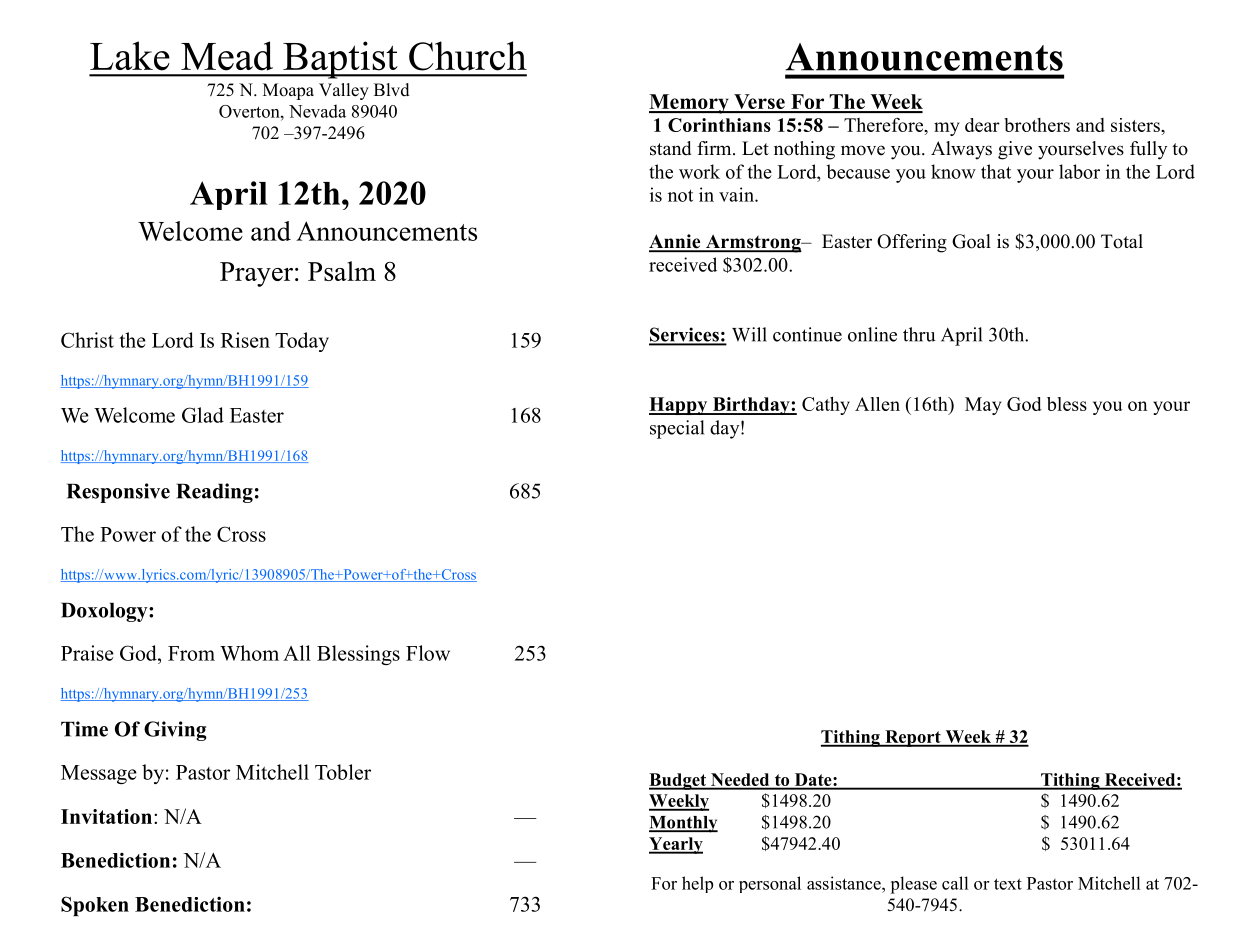  Describe the element at coordinates (749, 334) in the document. I see `Will` at that location.
